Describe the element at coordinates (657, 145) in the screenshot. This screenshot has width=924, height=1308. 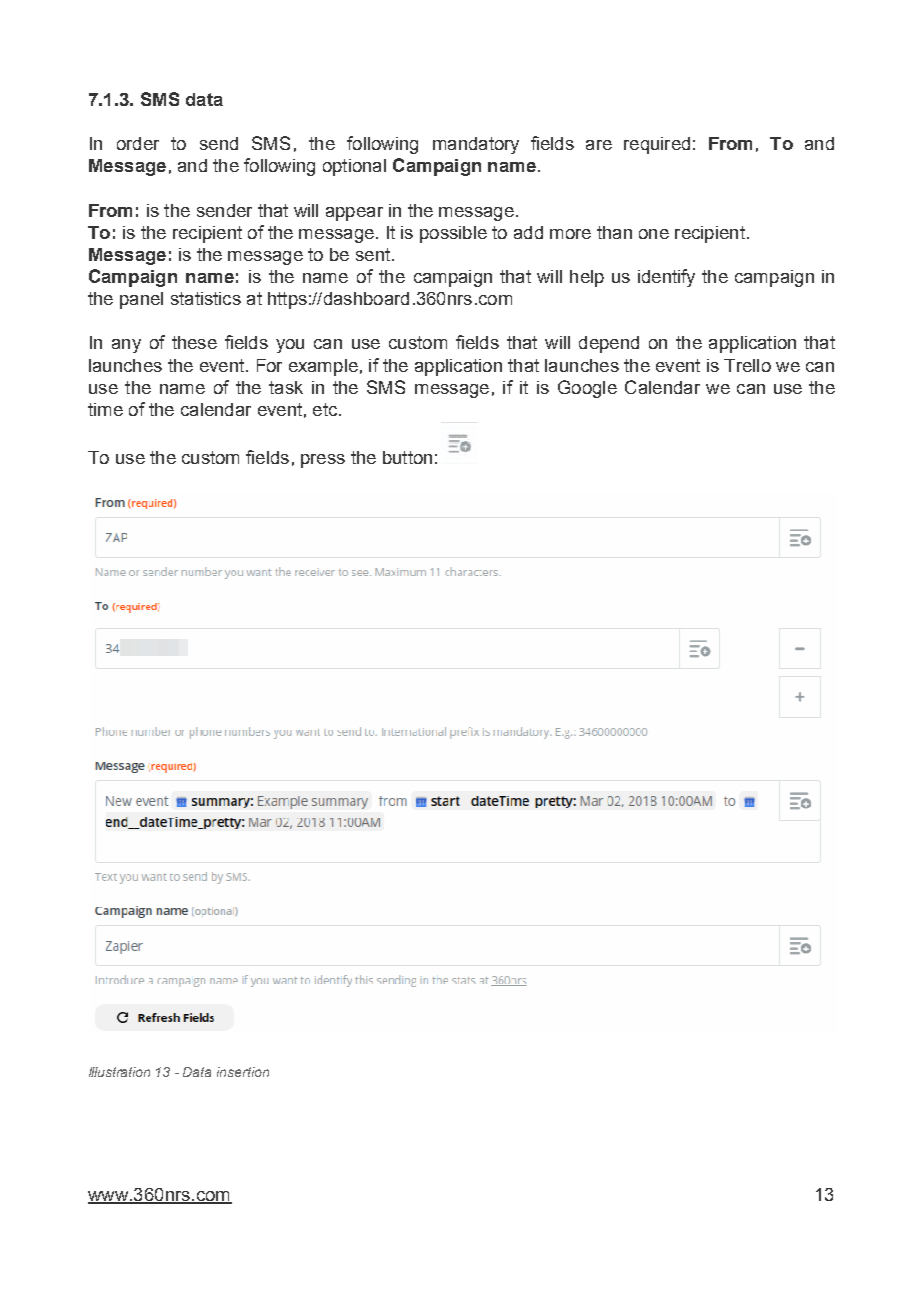
I see `required` at that location.
